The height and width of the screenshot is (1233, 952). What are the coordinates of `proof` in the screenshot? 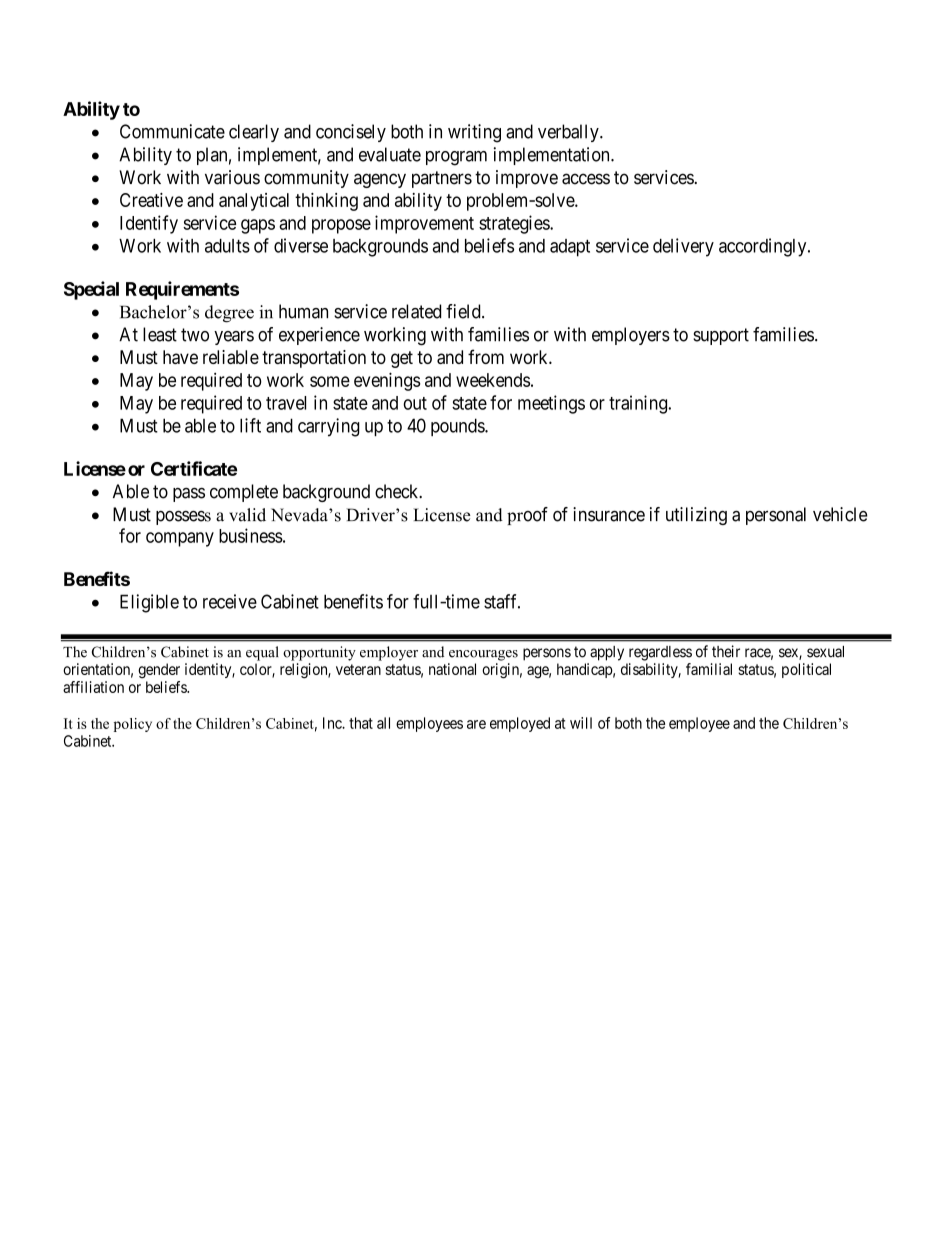 It's located at (527, 516).
